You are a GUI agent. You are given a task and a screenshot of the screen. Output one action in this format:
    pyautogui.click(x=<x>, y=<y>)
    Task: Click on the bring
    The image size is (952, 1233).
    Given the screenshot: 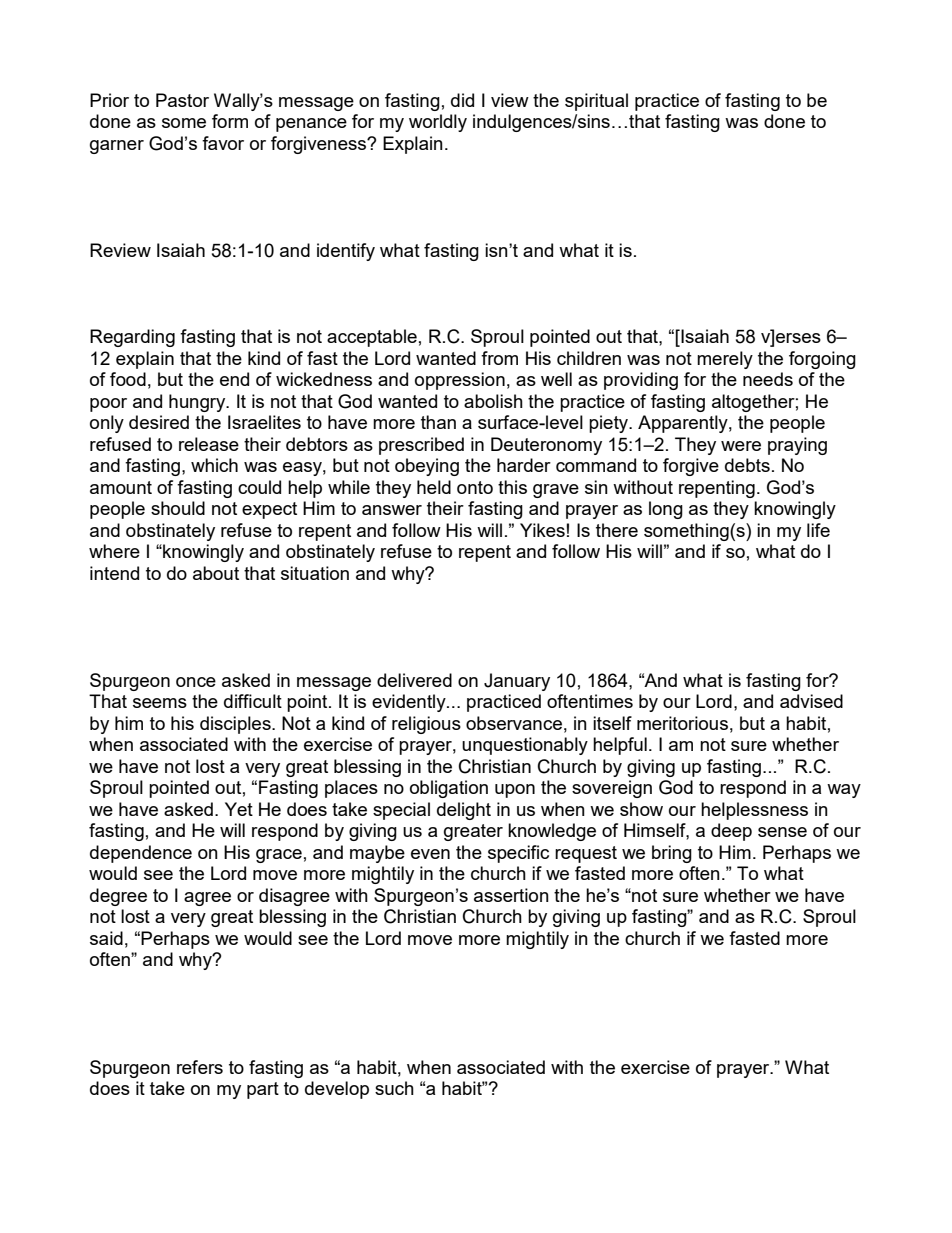 What is the action you would take?
    pyautogui.click(x=672, y=854)
